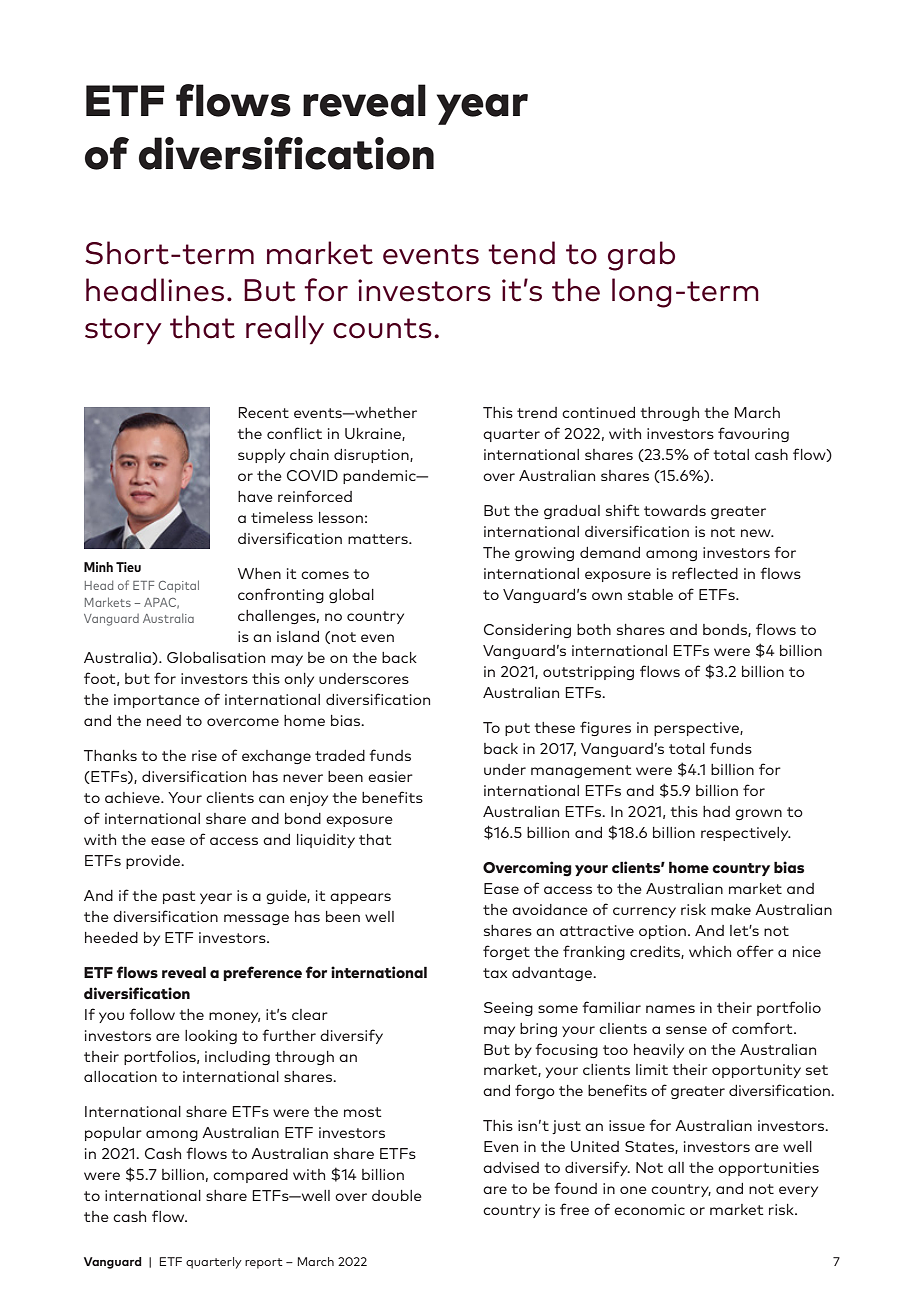 Image resolution: width=924 pixels, height=1308 pixels. Describe the element at coordinates (641, 256) in the page. I see `grab` at that location.
